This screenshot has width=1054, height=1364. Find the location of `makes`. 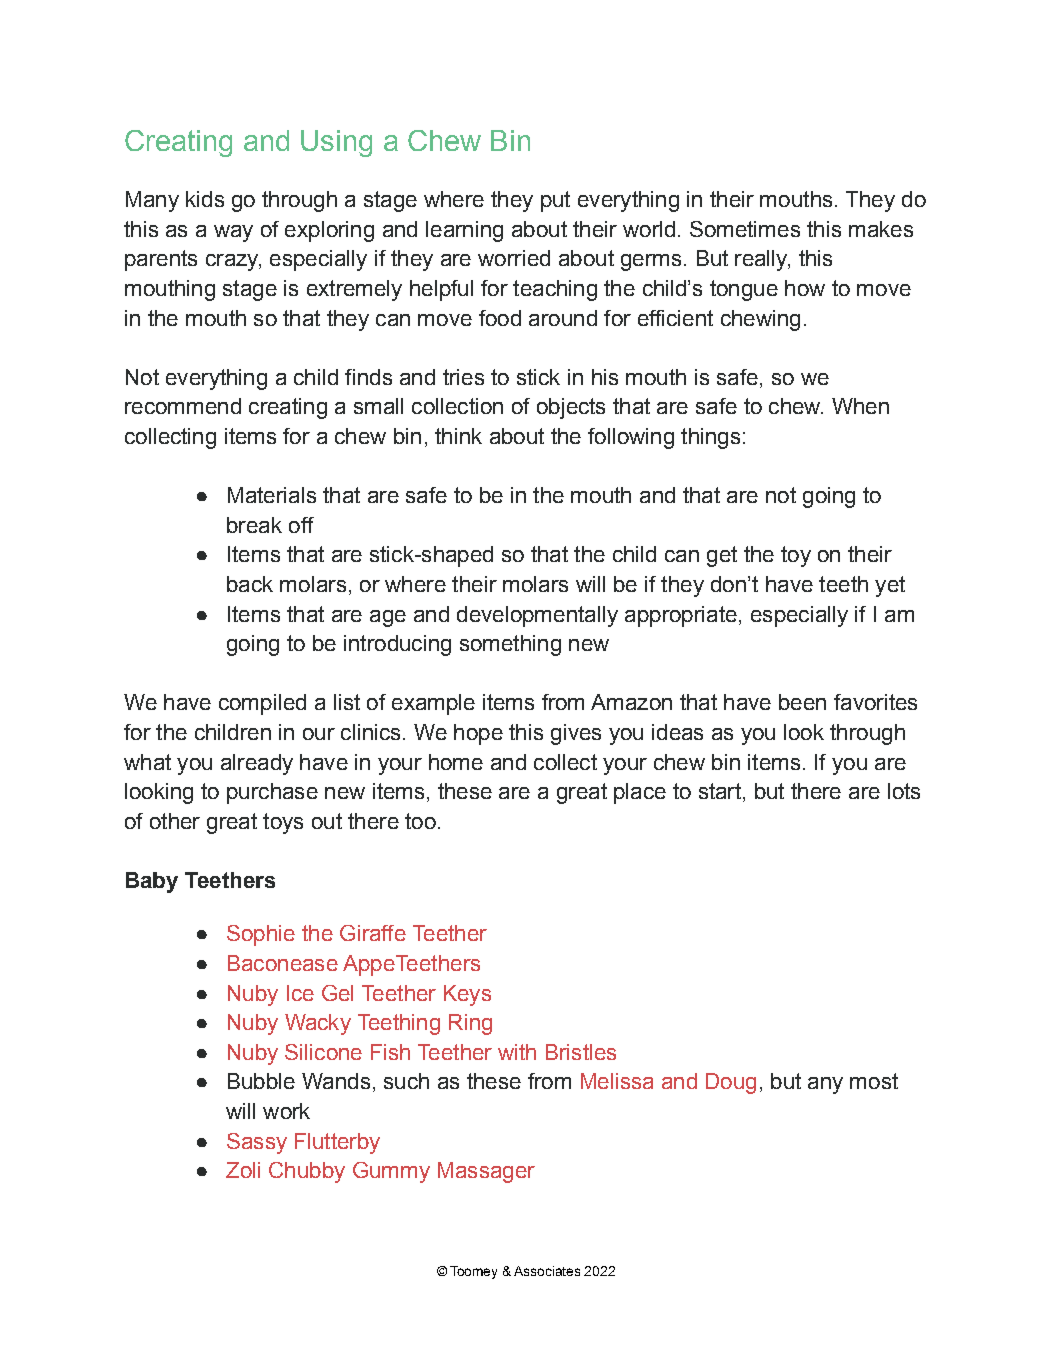

makes is located at coordinates (881, 229).
